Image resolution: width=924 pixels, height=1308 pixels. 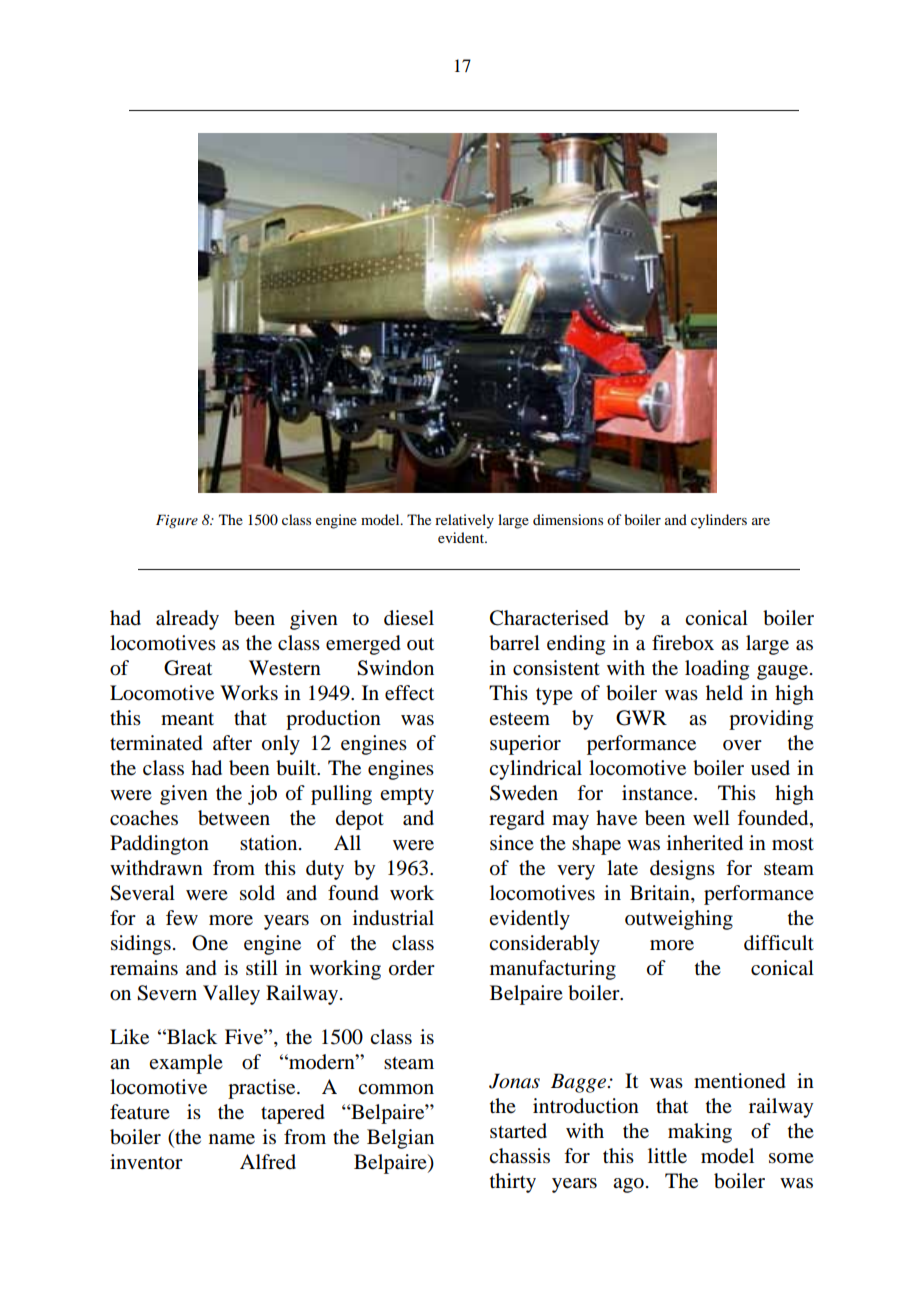 I want to click on Figure, so click(x=177, y=521).
